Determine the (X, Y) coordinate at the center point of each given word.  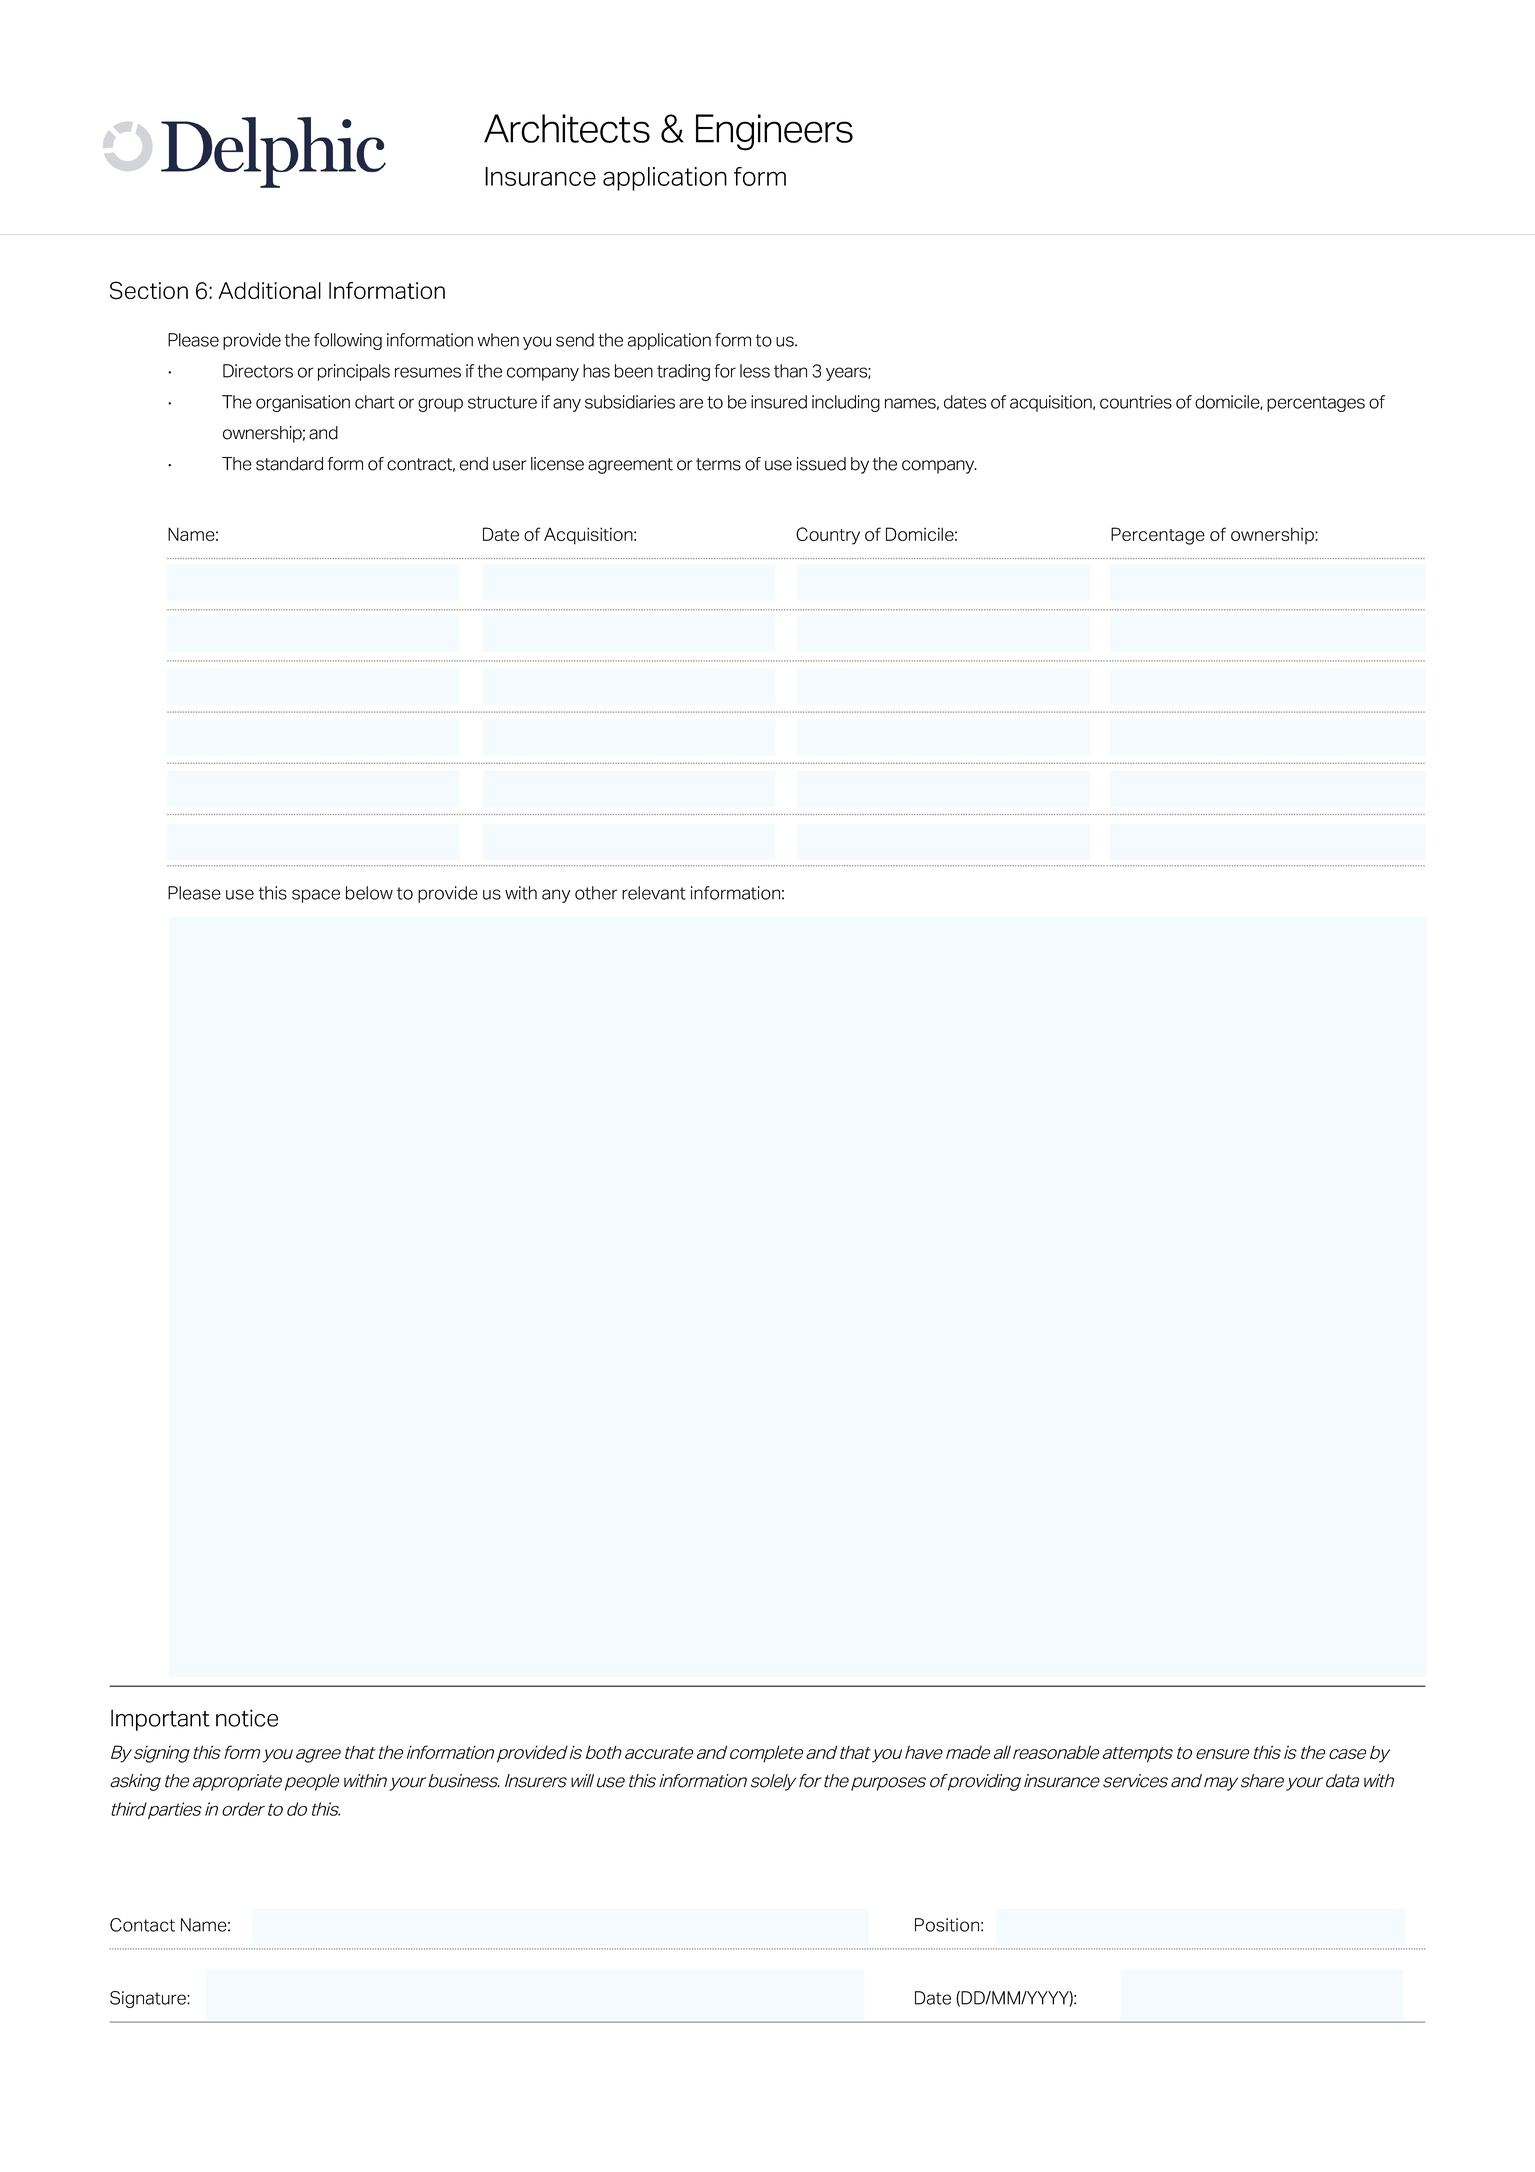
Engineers (774, 132)
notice (247, 1718)
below (369, 893)
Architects (567, 128)
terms (718, 464)
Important (160, 1720)
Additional (269, 290)
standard (289, 464)
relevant (654, 893)
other (596, 893)
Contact (142, 1925)
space (316, 896)
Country (828, 536)
